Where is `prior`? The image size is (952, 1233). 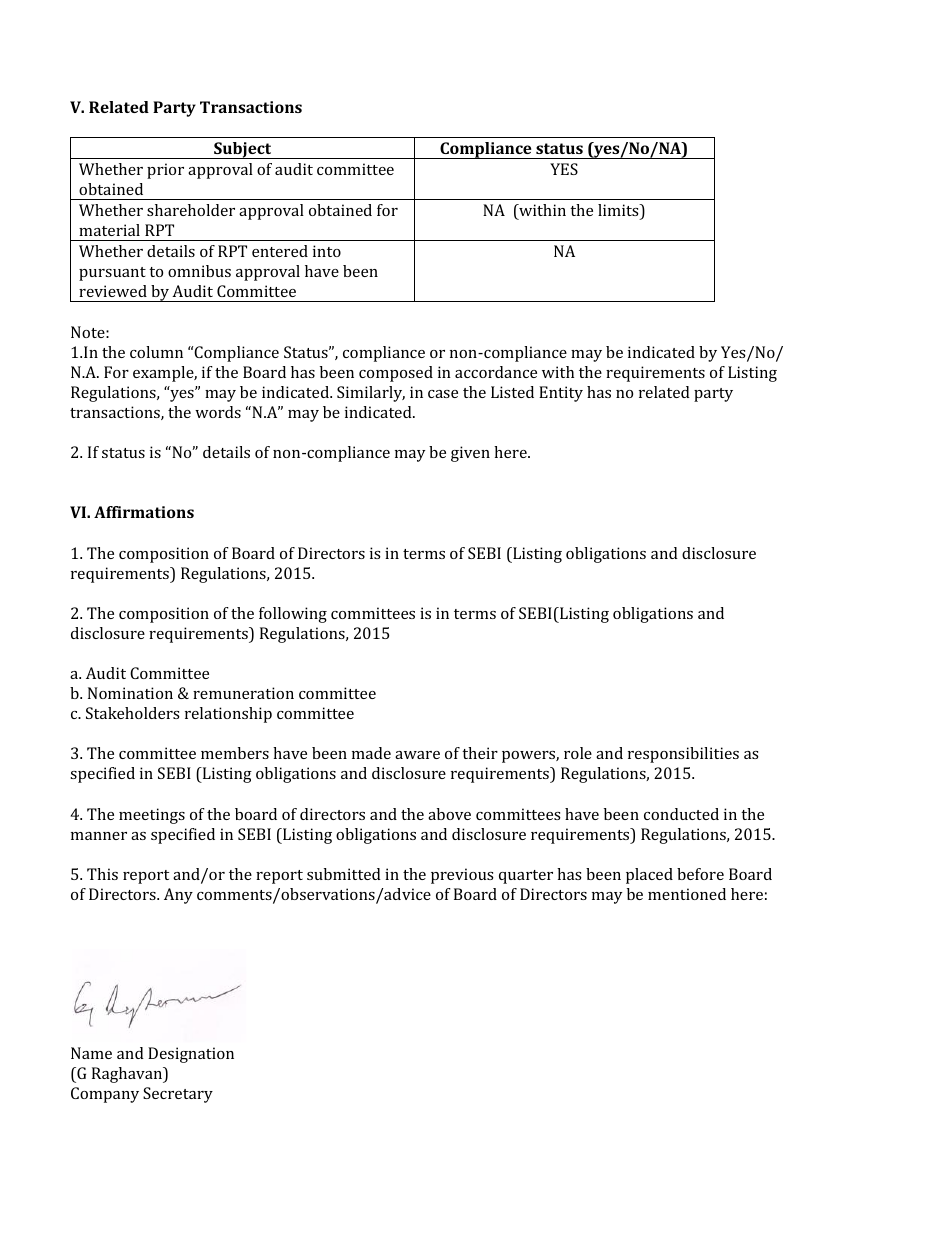
prior is located at coordinates (165, 171).
